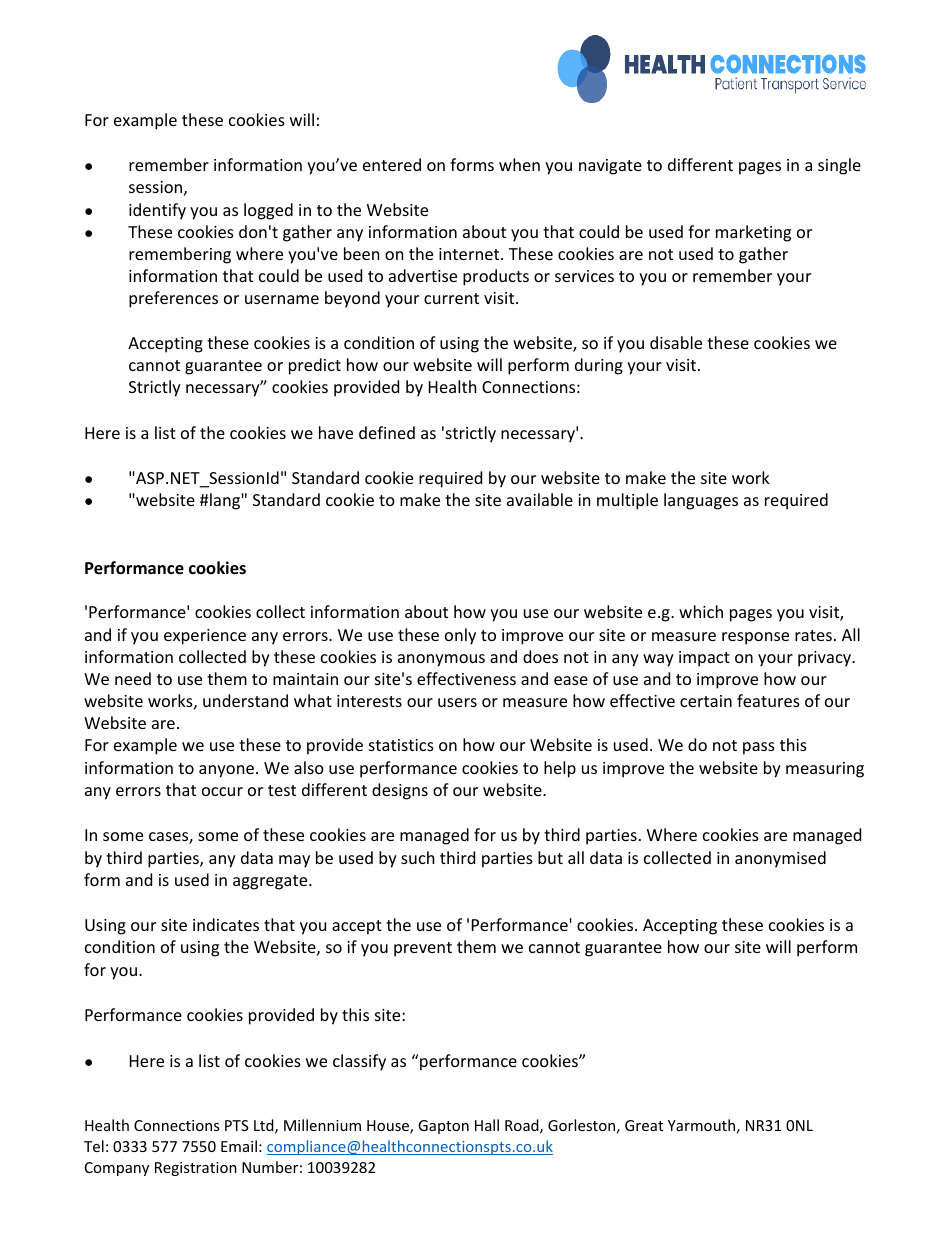  What do you see at coordinates (780, 859) in the screenshot?
I see `anonymised` at bounding box center [780, 859].
